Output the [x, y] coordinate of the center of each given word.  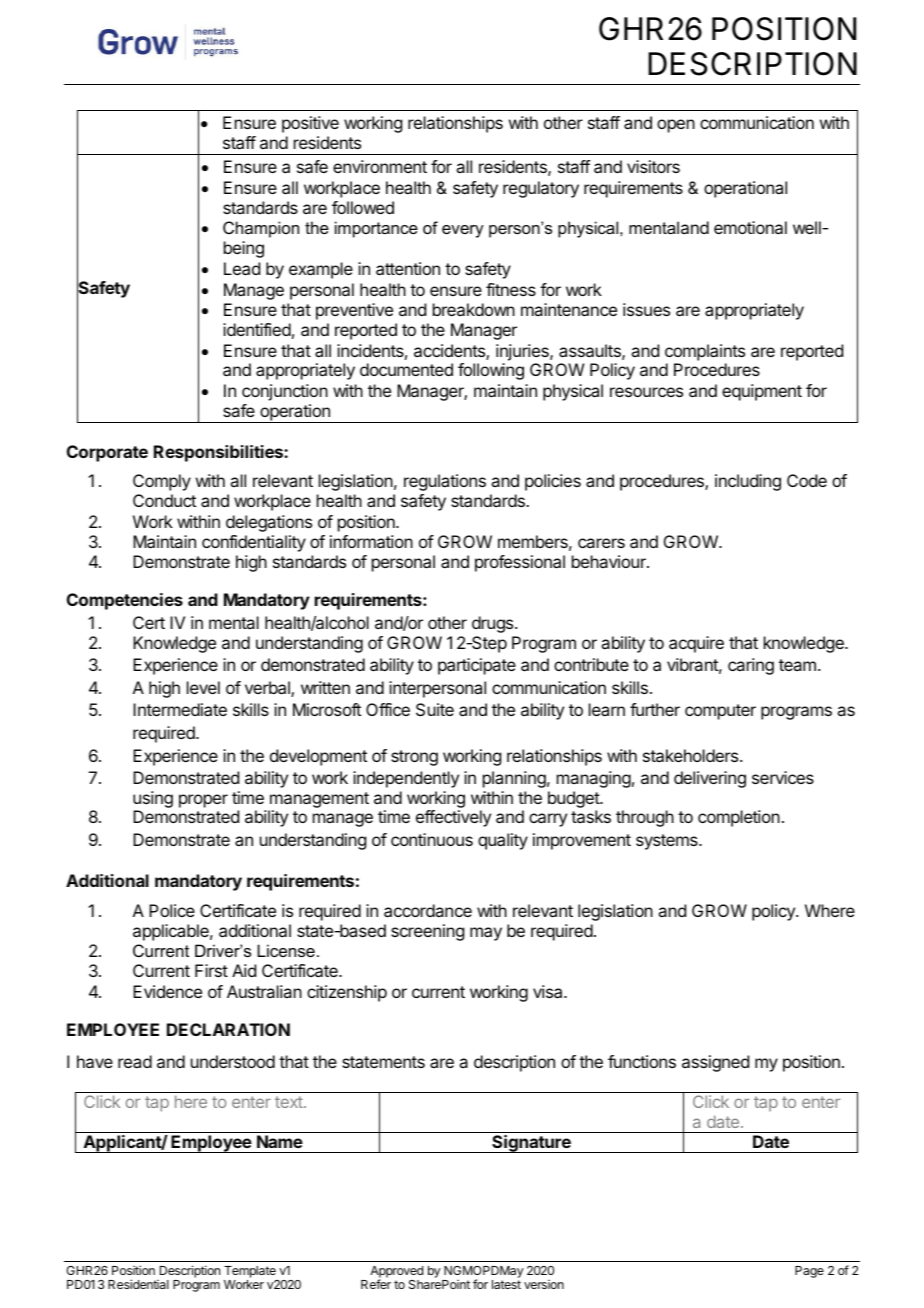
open [676, 126]
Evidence [167, 991]
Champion [261, 229]
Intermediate [180, 709]
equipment [762, 392]
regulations [445, 482]
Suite [435, 709]
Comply [162, 482]
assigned [715, 1063]
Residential [138, 1284]
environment [380, 166]
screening [427, 932]
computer [720, 712]
